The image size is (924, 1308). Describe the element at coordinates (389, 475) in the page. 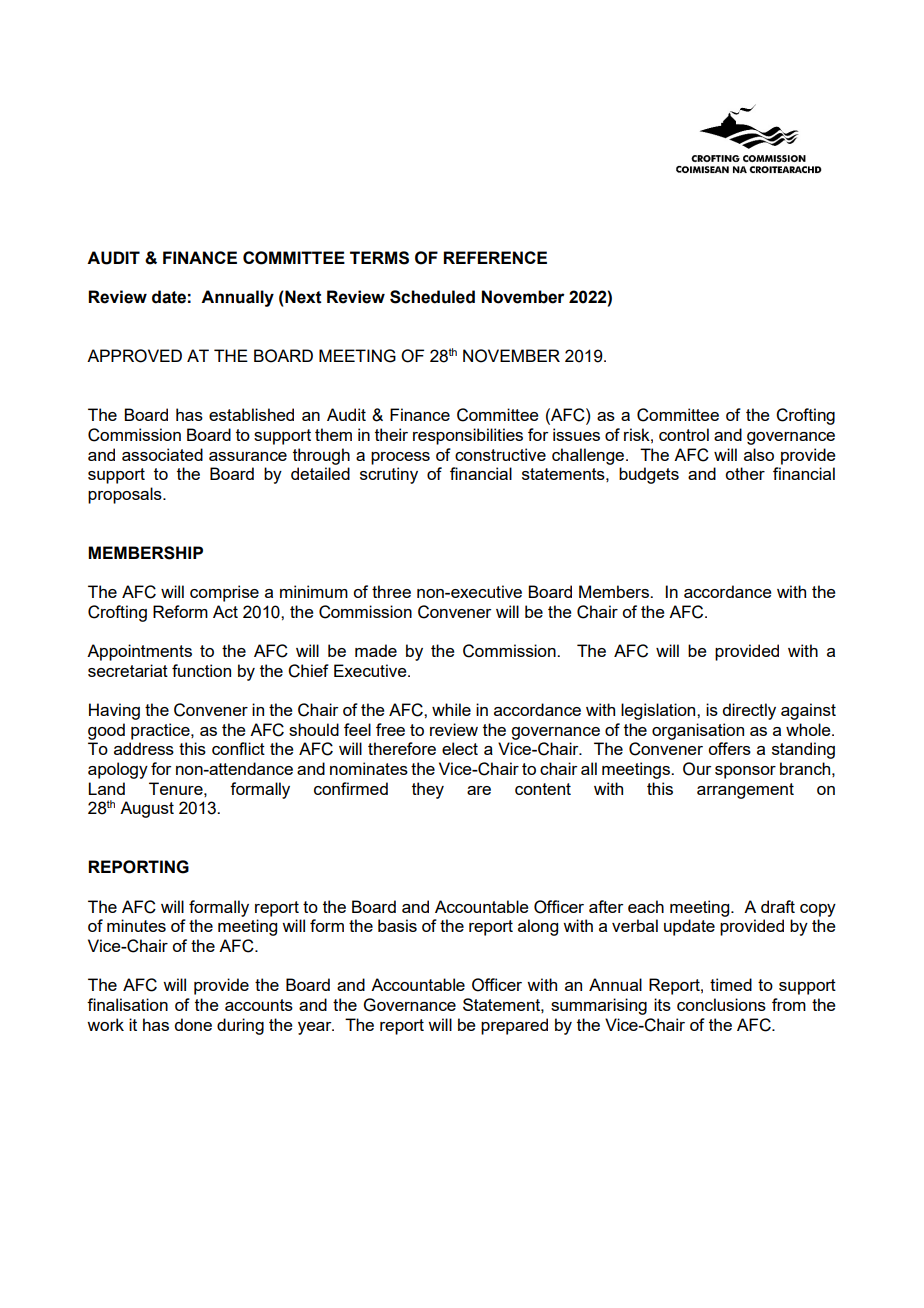

I see `scrutiny` at that location.
